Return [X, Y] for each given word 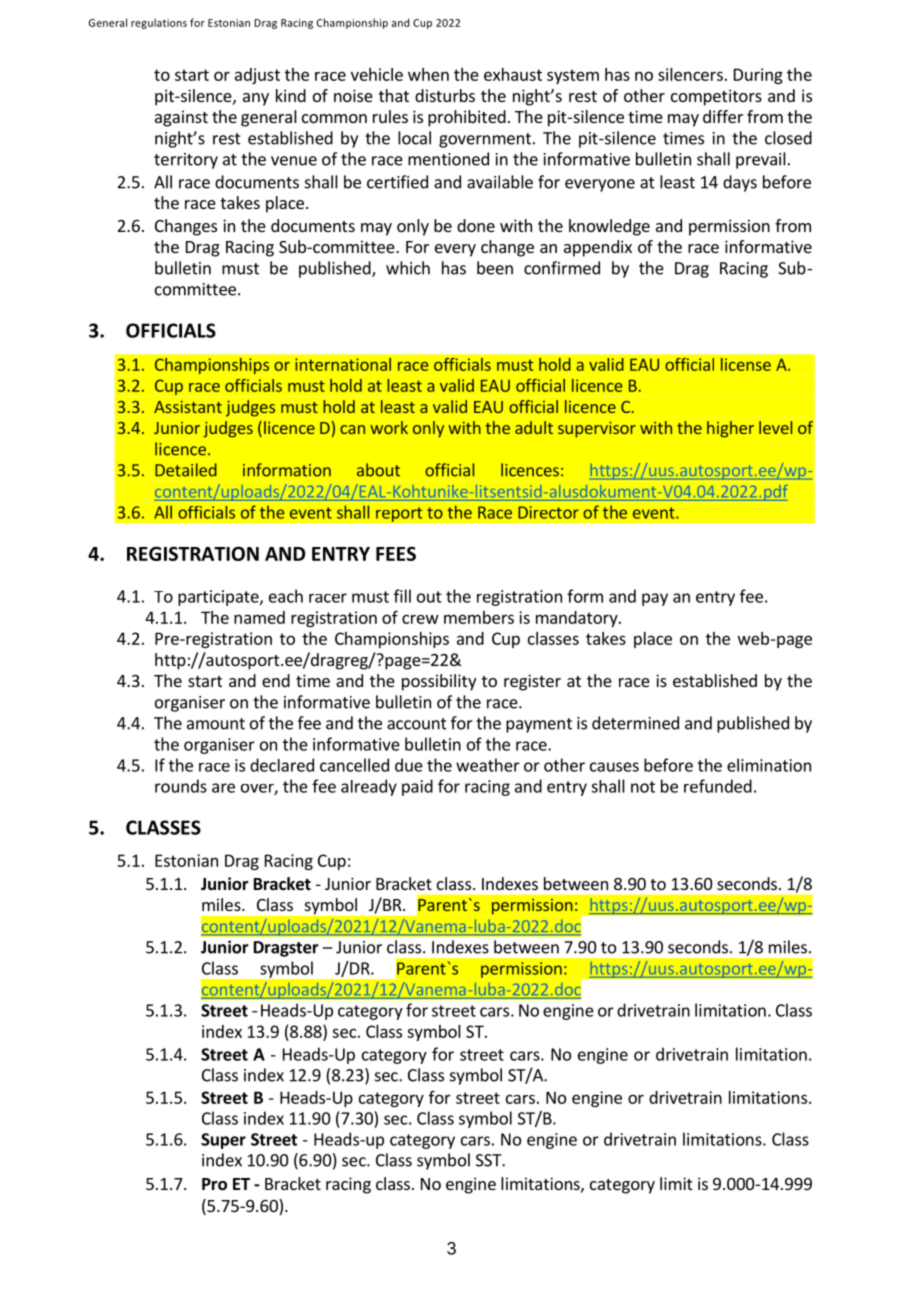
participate [219, 598]
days [740, 183]
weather [488, 765]
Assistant [188, 407]
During [758, 76]
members [479, 617]
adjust [257, 76]
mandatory [578, 619]
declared [282, 765]
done [476, 225]
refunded [718, 786]
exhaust [513, 74]
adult [534, 427]
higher [730, 429]
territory [186, 161]
